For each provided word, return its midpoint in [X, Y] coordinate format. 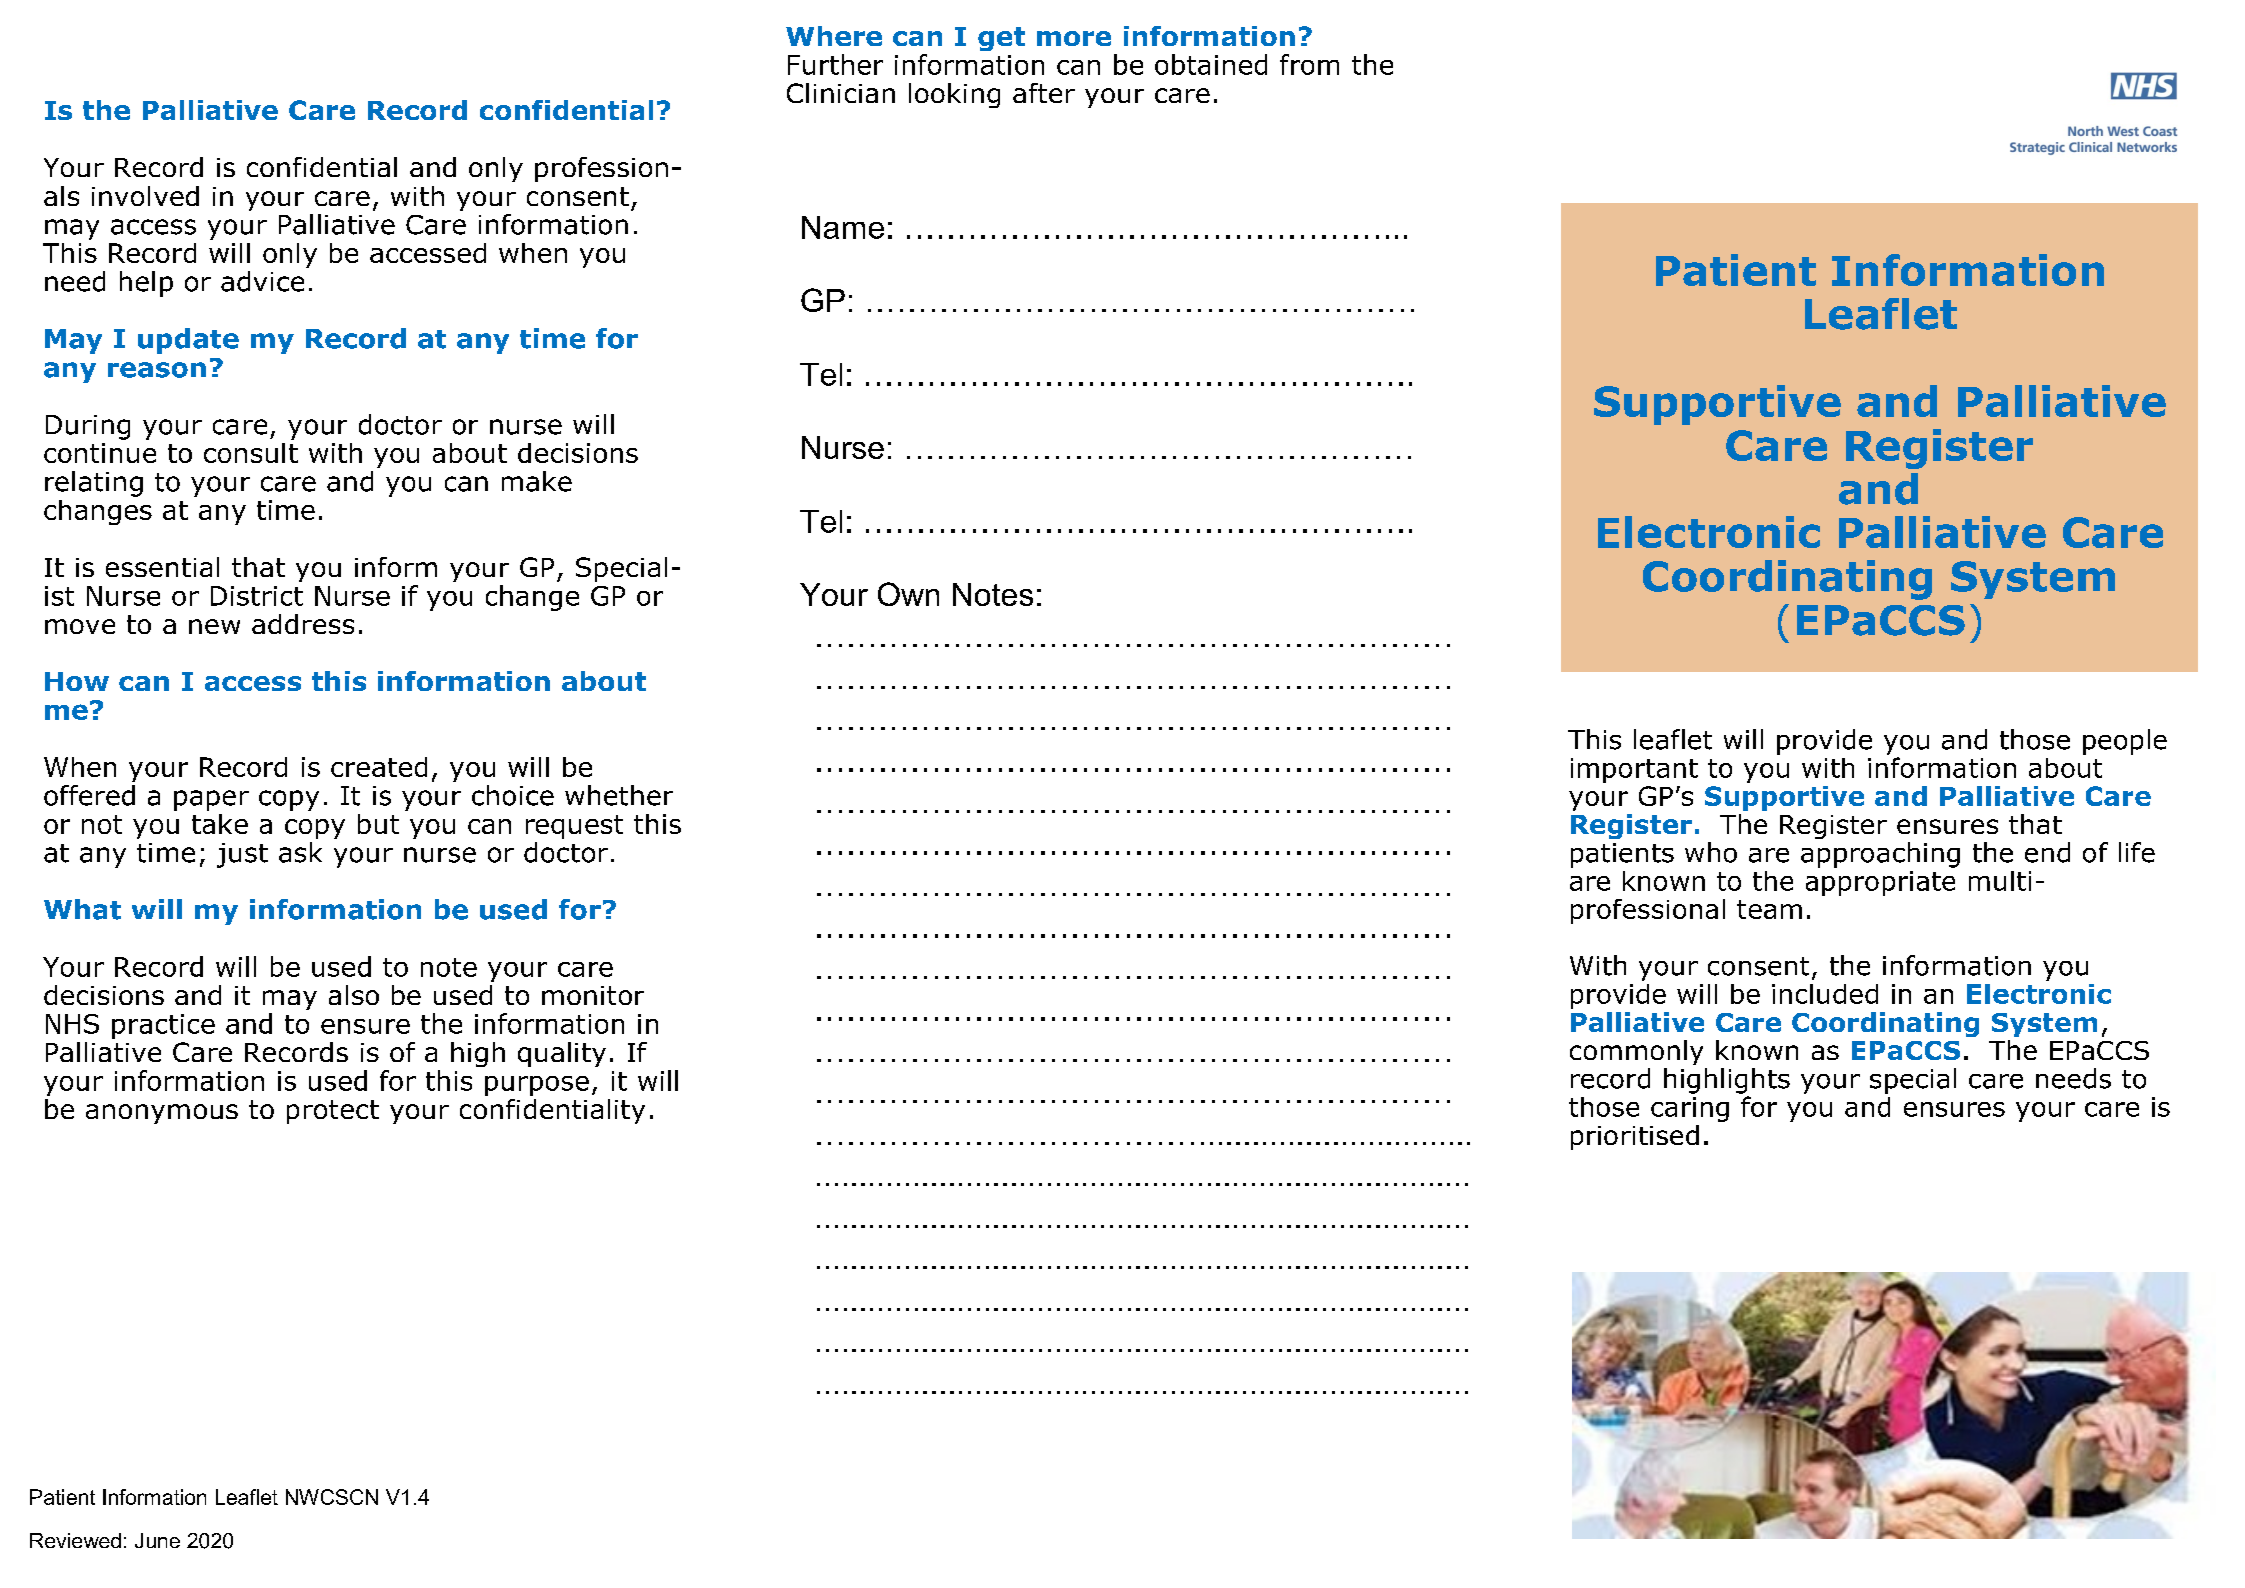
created [379, 767]
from [1309, 64]
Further [835, 64]
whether [619, 795]
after [1044, 93]
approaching [1880, 855]
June [157, 1540]
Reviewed [75, 1540]
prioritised [1635, 1137]
